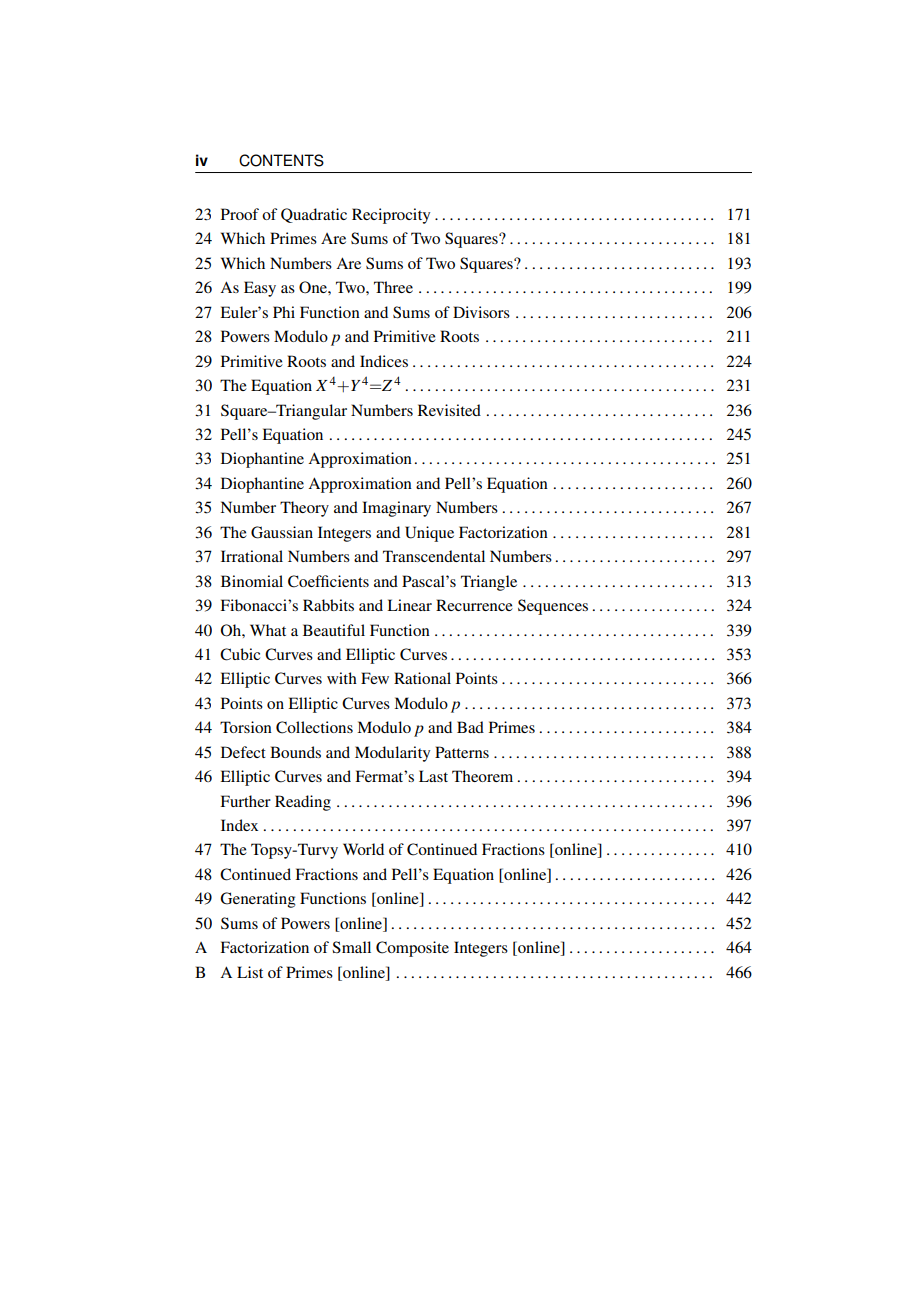  What do you see at coordinates (391, 216) in the document?
I see `Reciprocity` at bounding box center [391, 216].
